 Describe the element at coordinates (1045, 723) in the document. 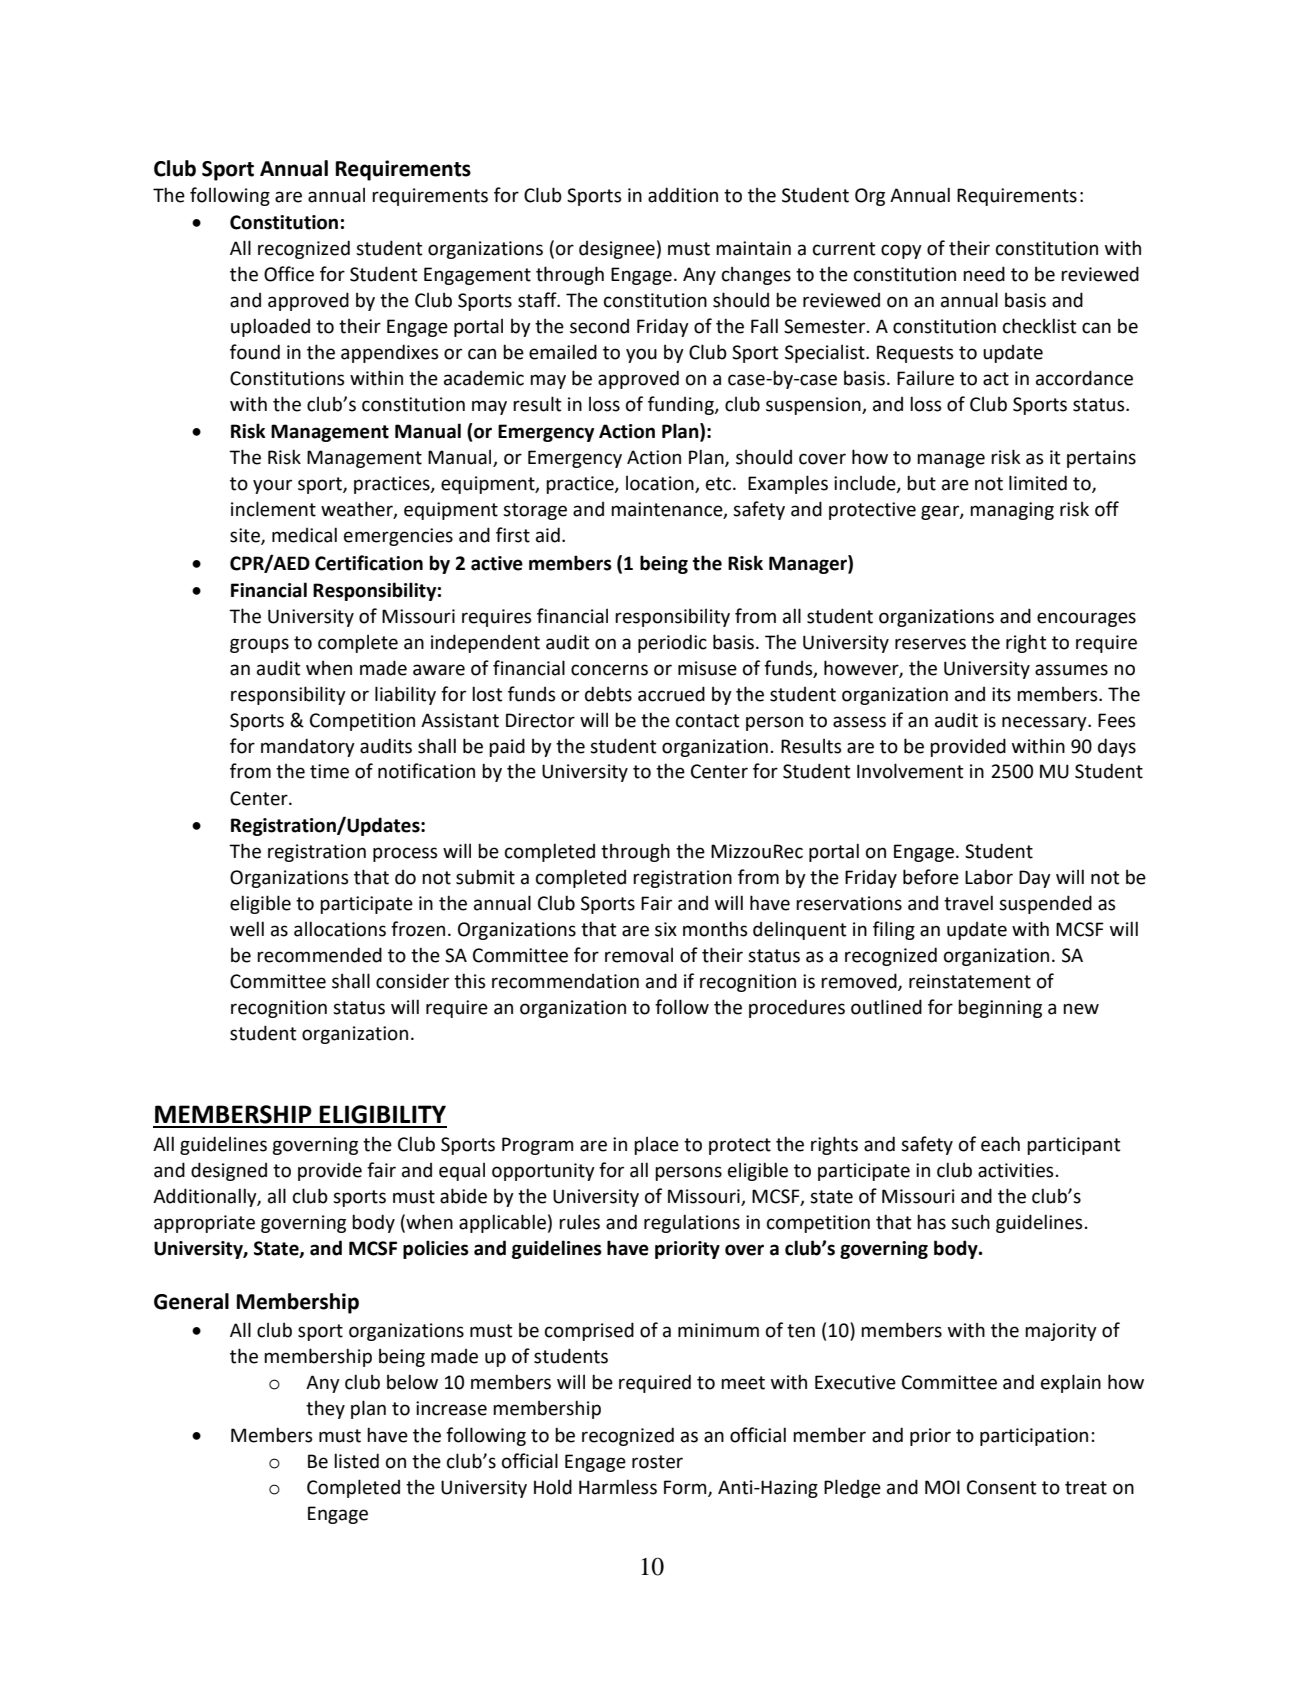

I see `necessary` at that location.
